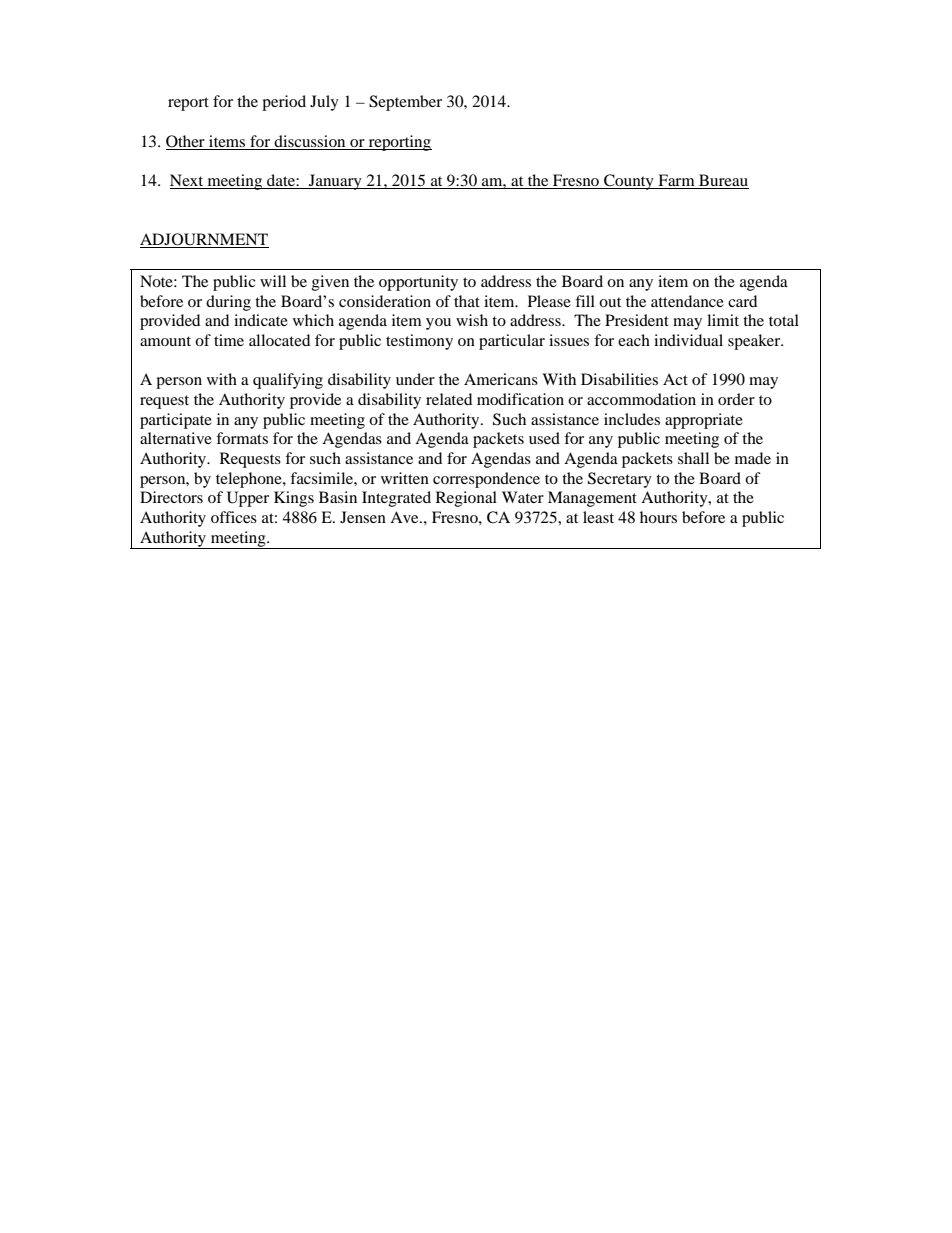  Describe the element at coordinates (687, 301) in the image. I see `attendance` at that location.
